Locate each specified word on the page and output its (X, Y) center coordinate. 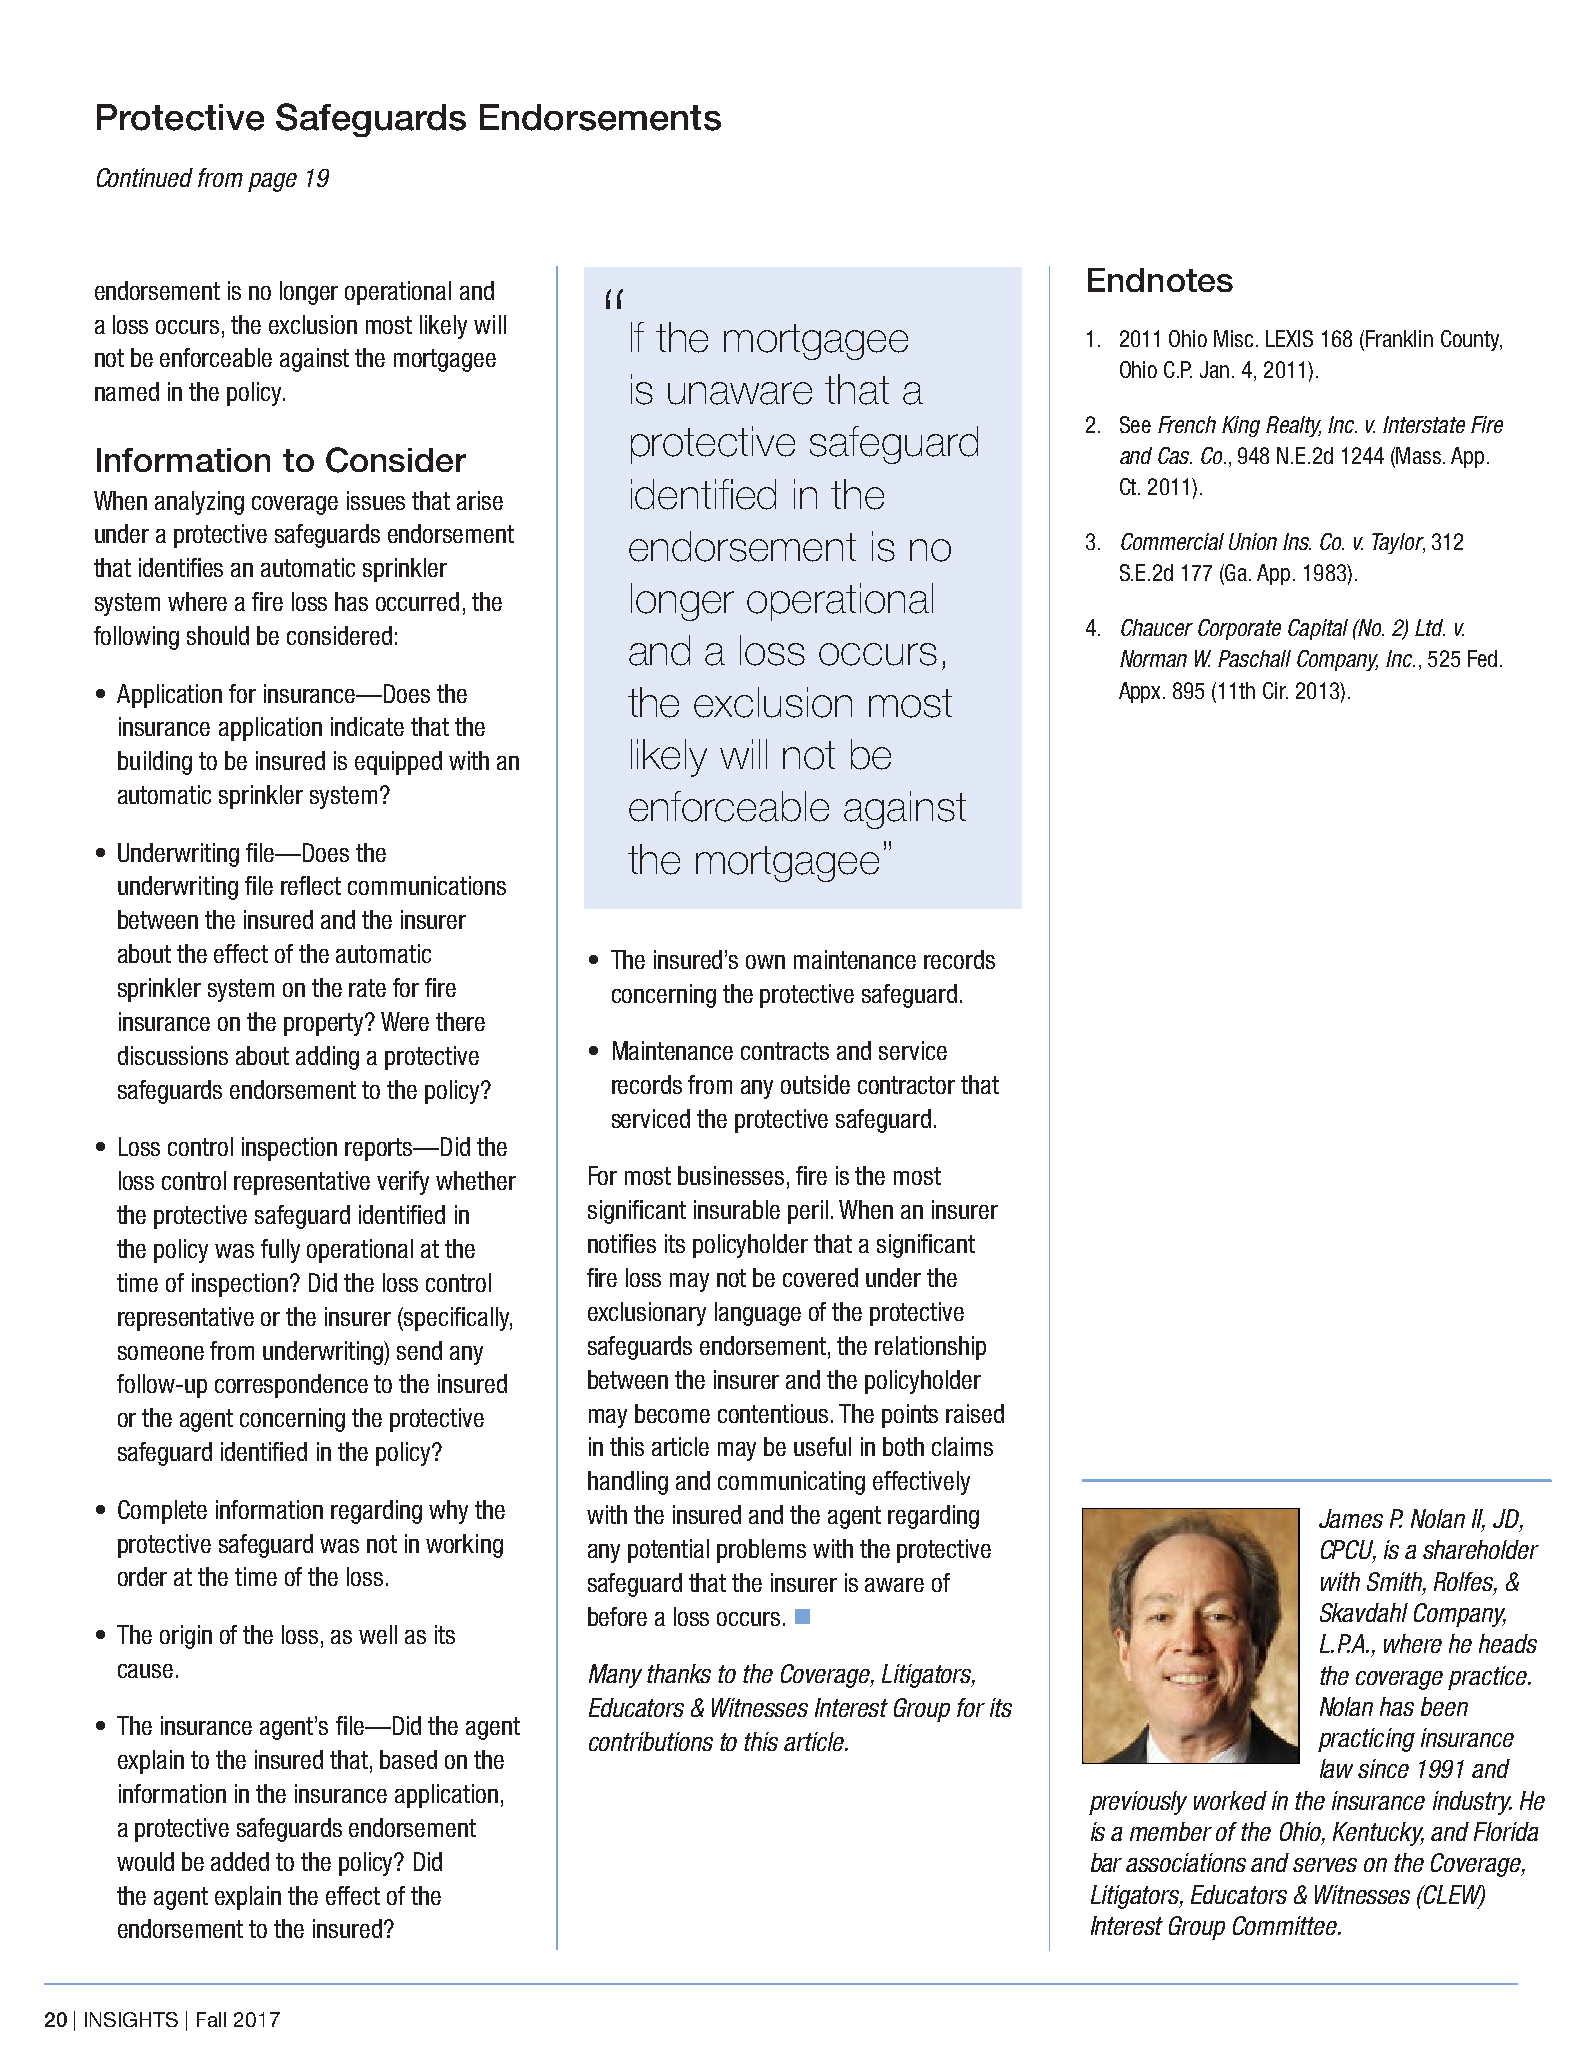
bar (1106, 1862)
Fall (211, 2019)
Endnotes (1160, 280)
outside (815, 1084)
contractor (906, 1085)
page (272, 182)
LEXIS (1289, 338)
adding (327, 1058)
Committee (1286, 1925)
